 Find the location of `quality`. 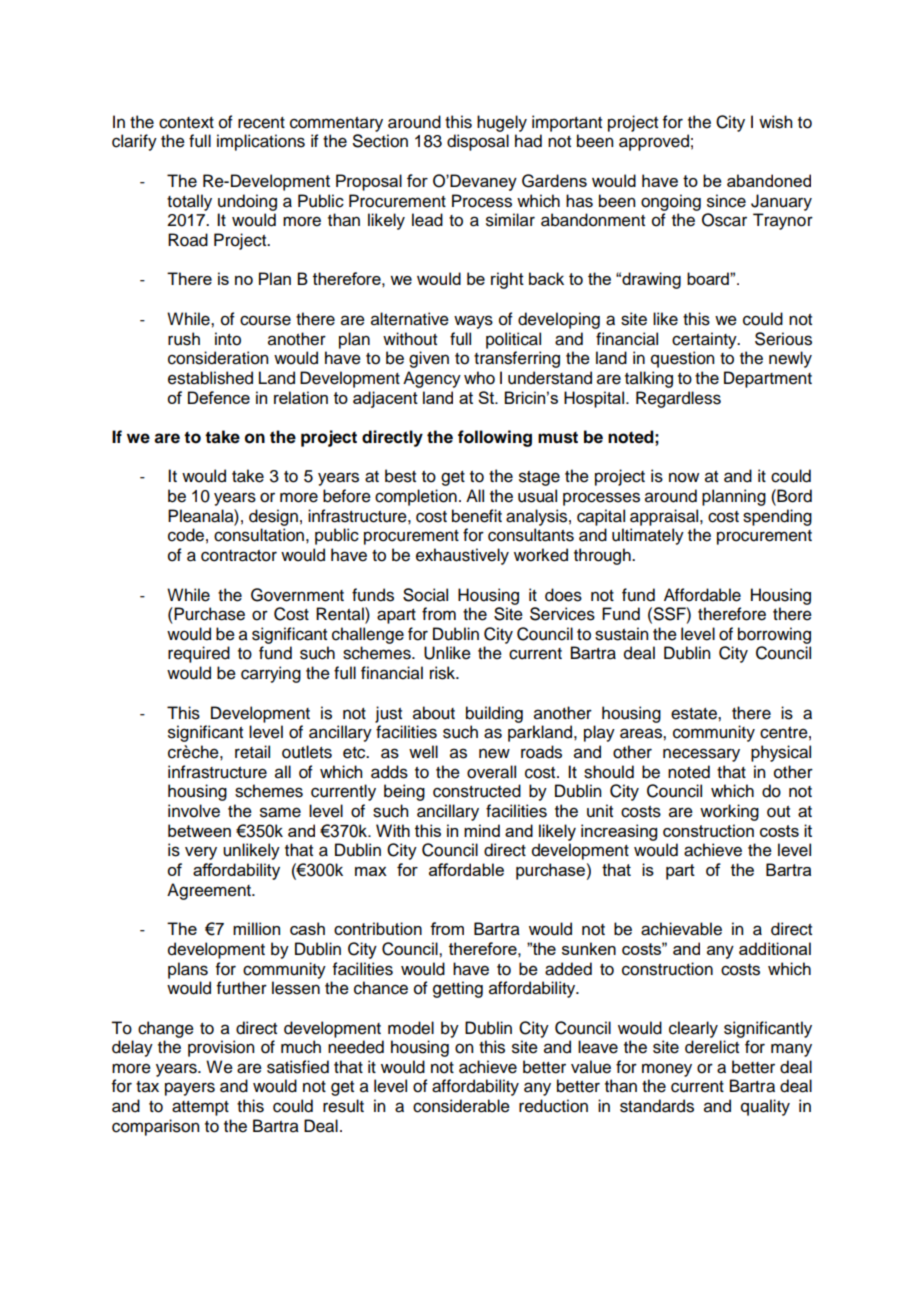

quality is located at coordinates (765, 1107).
